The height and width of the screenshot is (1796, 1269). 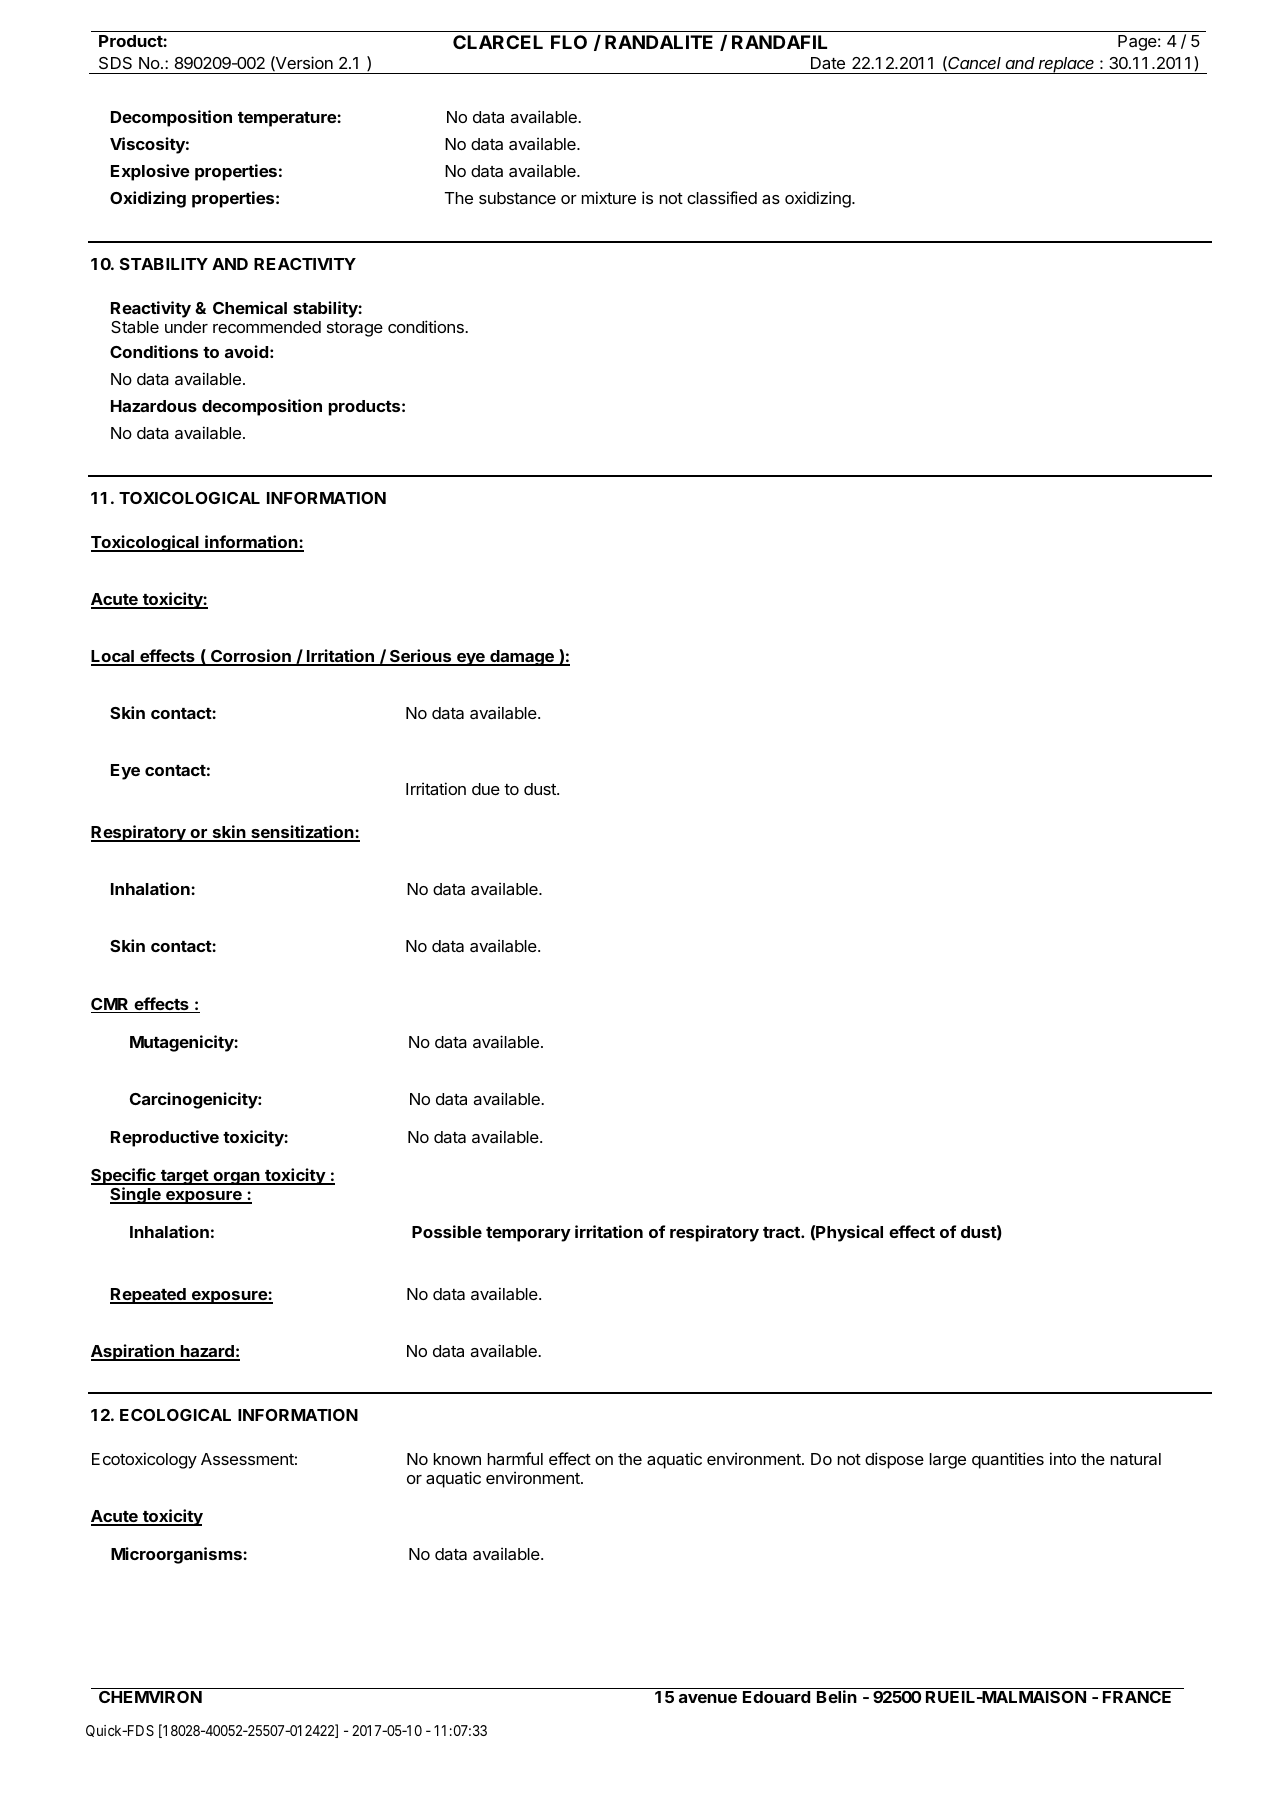 I want to click on CMR, so click(x=111, y=1005).
